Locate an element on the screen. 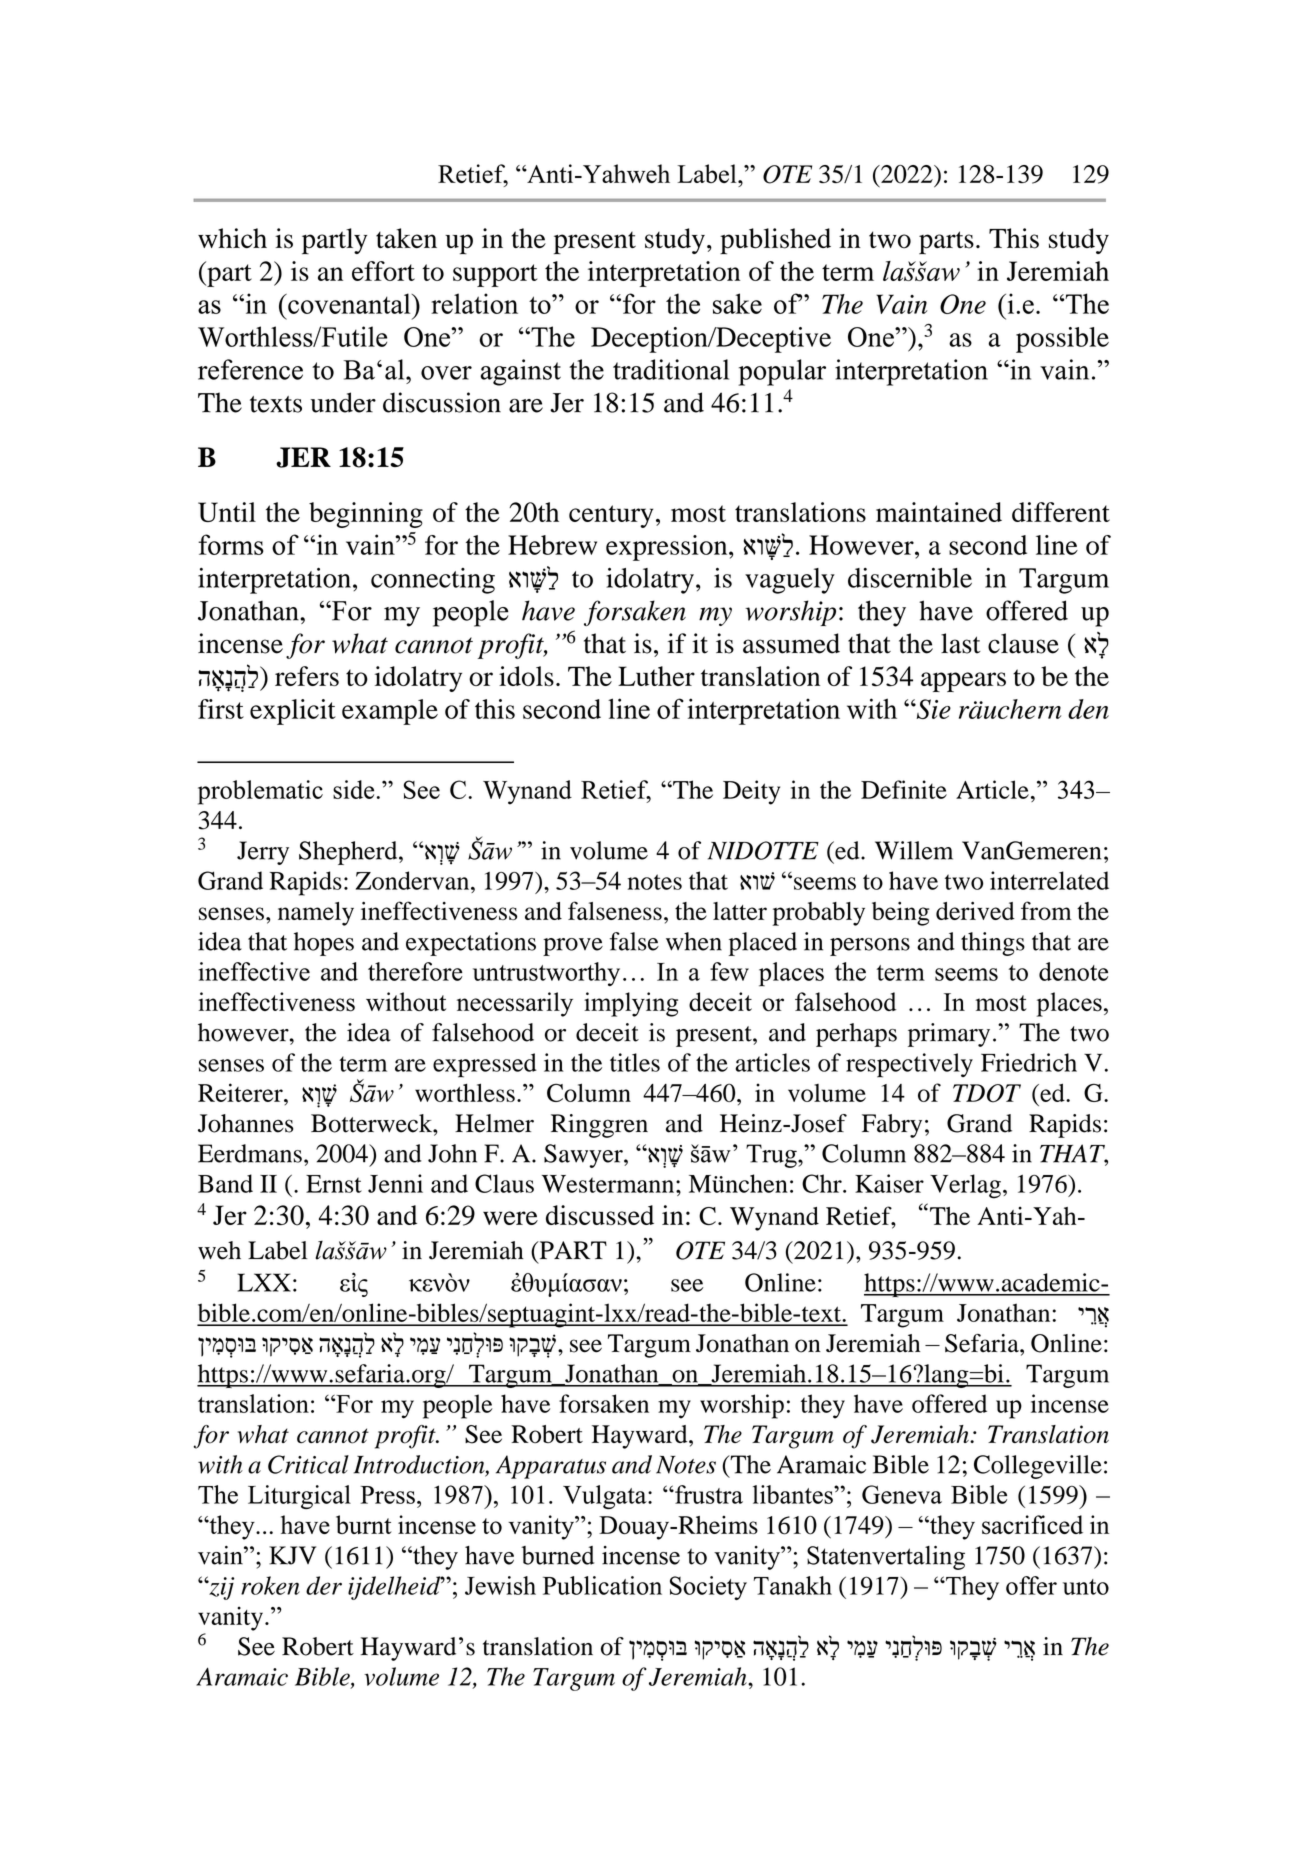  Publication is located at coordinates (602, 1585).
